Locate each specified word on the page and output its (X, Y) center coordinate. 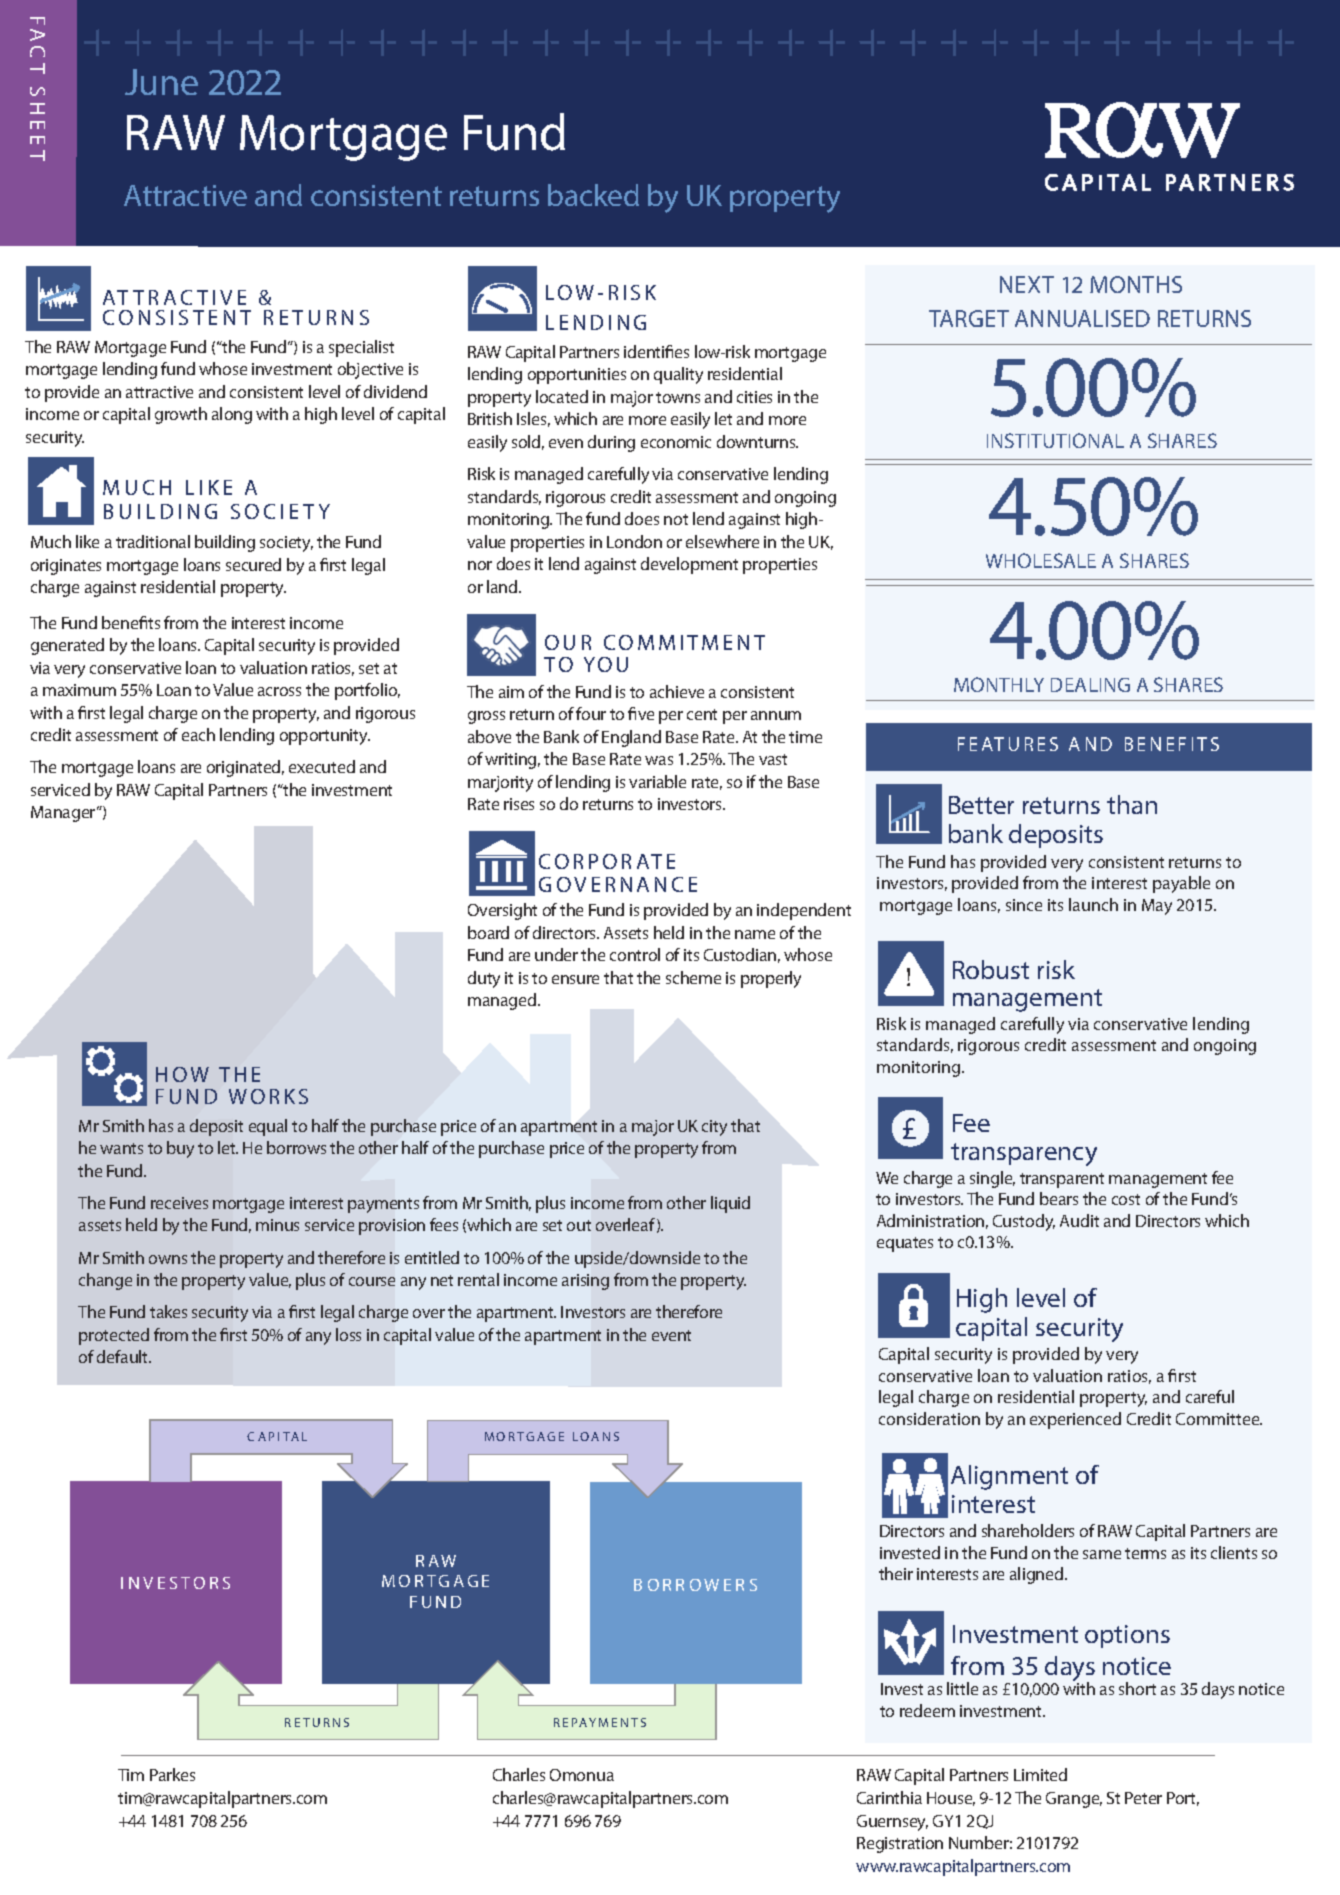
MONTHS (1136, 284)
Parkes (172, 1774)
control (635, 954)
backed (593, 195)
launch (1093, 904)
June (161, 82)
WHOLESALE (1041, 560)
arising (585, 1282)
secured (253, 564)
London (634, 541)
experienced (1075, 1420)
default (124, 1356)
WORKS (268, 1096)
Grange (1074, 1800)
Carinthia (889, 1797)
